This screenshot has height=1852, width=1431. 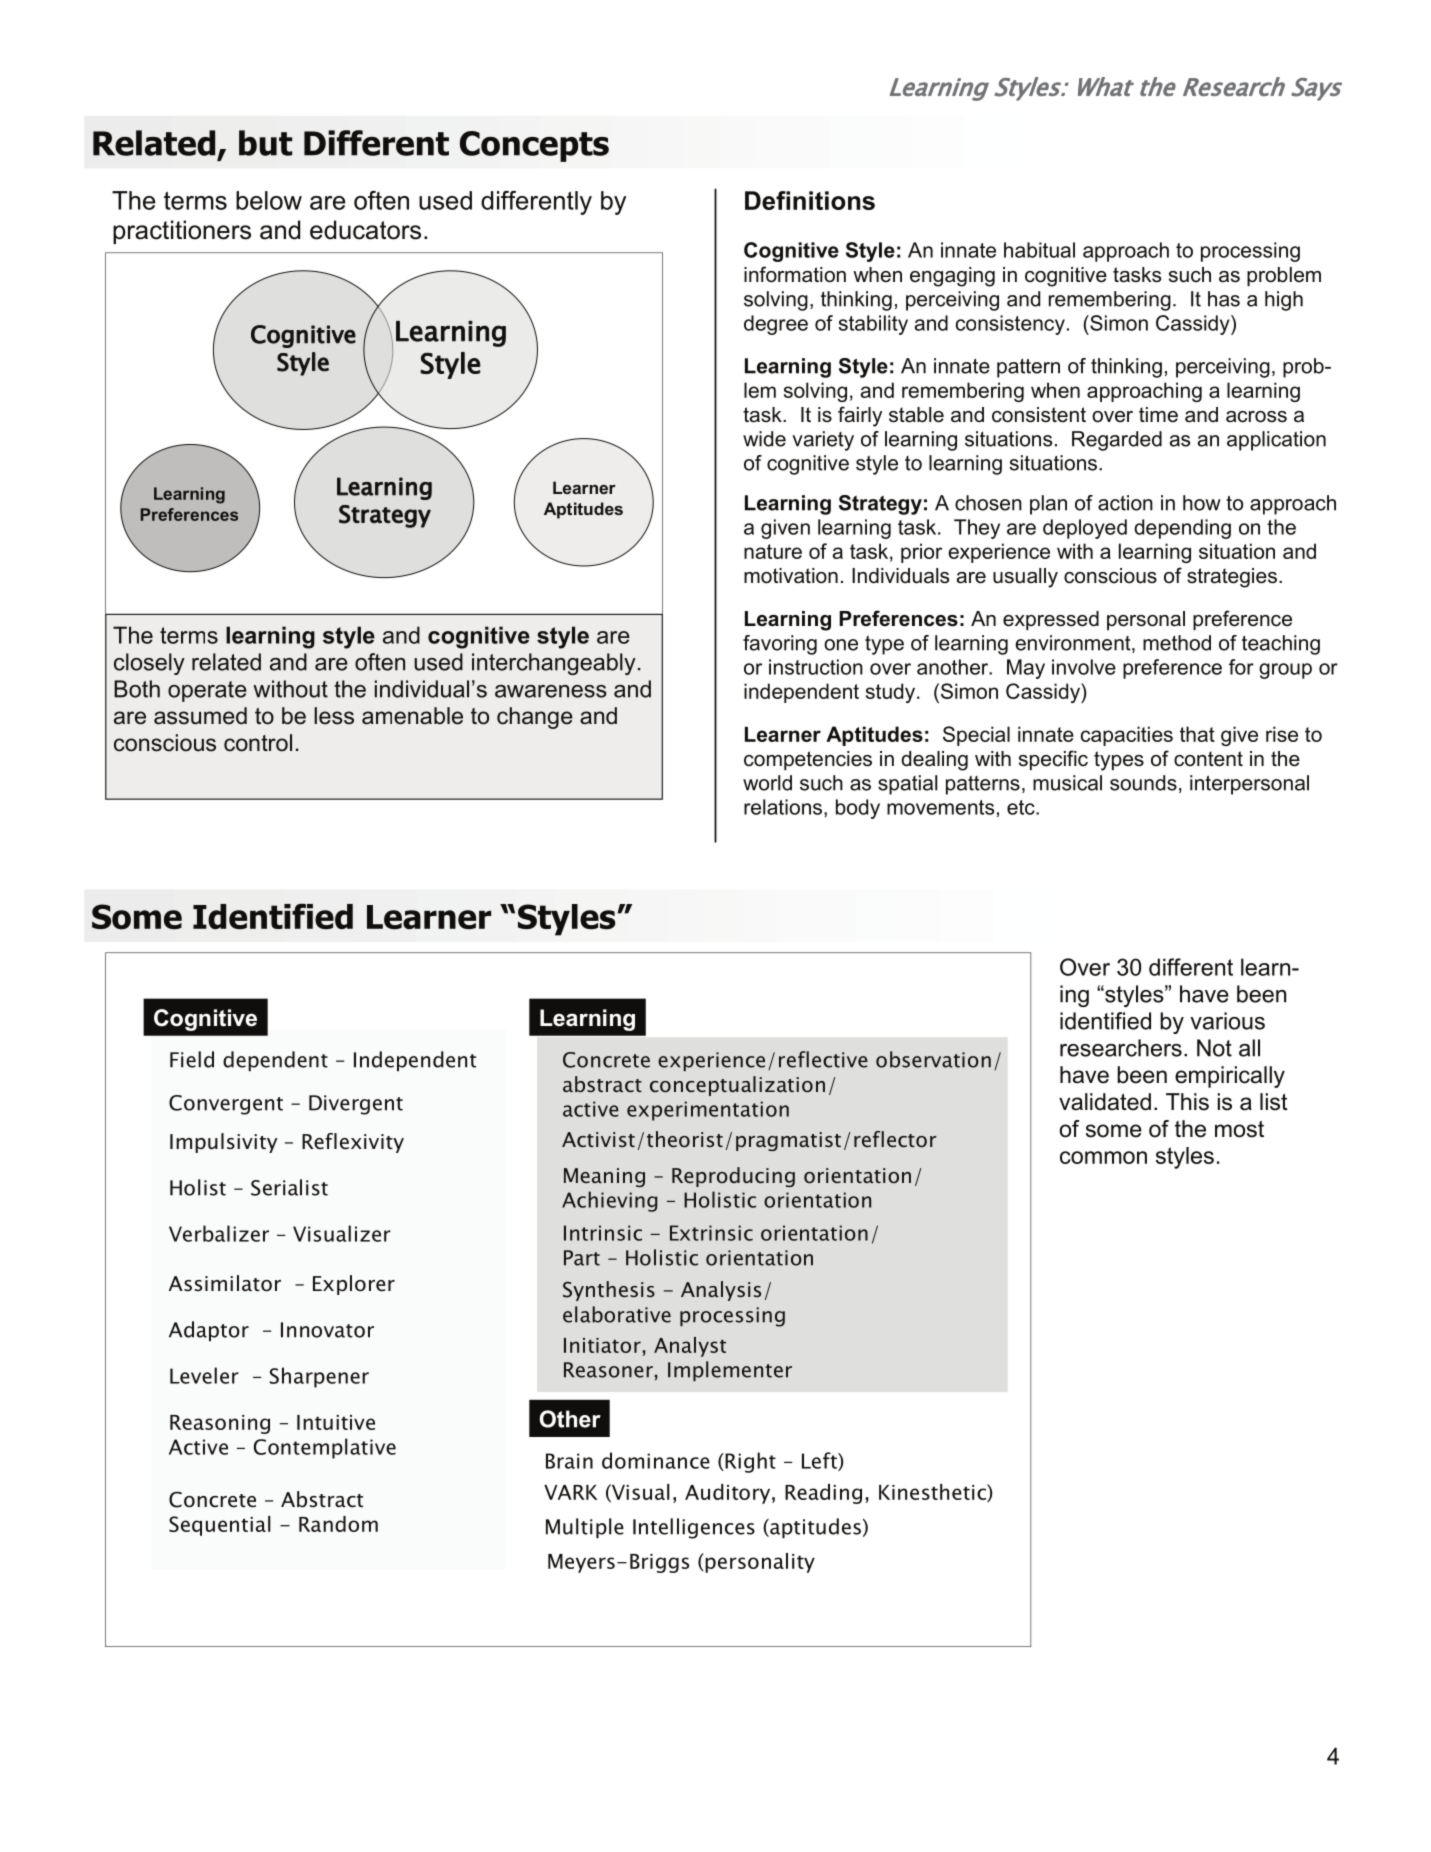 What do you see at coordinates (784, 808) in the screenshot?
I see `relations` at bounding box center [784, 808].
